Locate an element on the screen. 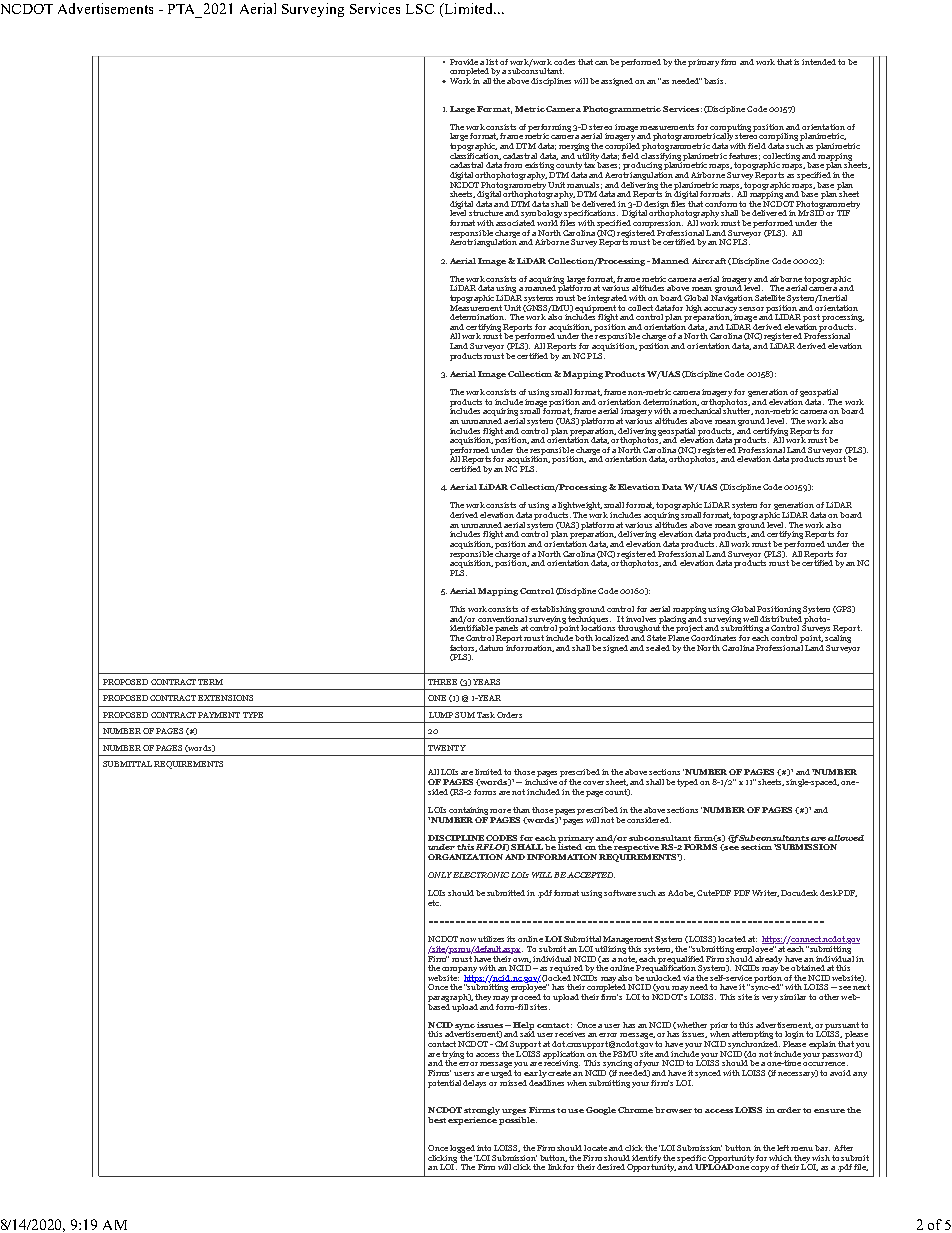 Image resolution: width=952 pixels, height=1233 pixels. sealed is located at coordinates (658, 648).
